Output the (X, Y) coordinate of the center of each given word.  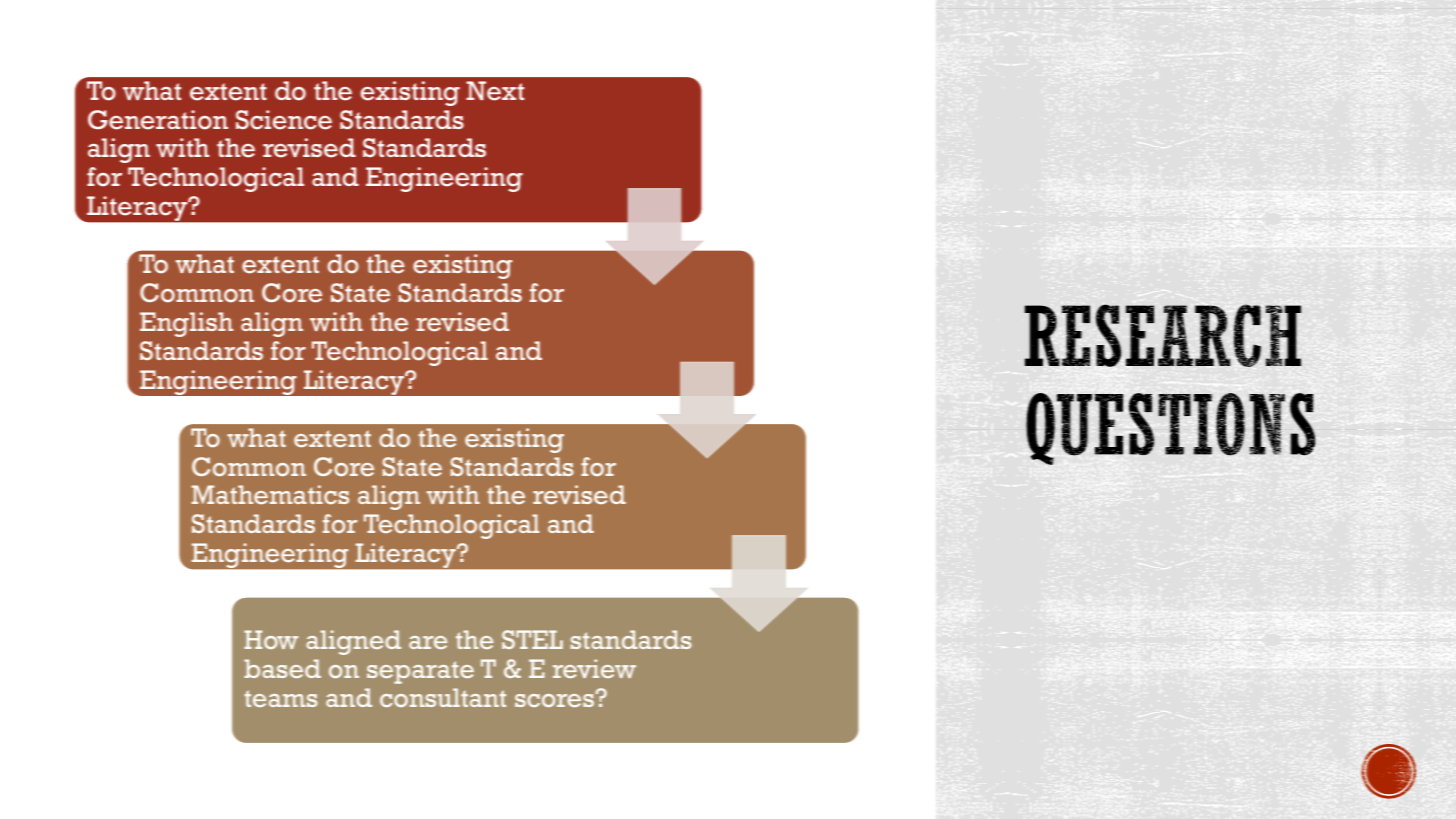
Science (284, 120)
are (428, 642)
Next (495, 91)
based (282, 668)
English (186, 324)
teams (281, 698)
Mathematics (270, 494)
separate (420, 672)
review (594, 668)
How (271, 639)
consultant (443, 697)
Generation (158, 120)
